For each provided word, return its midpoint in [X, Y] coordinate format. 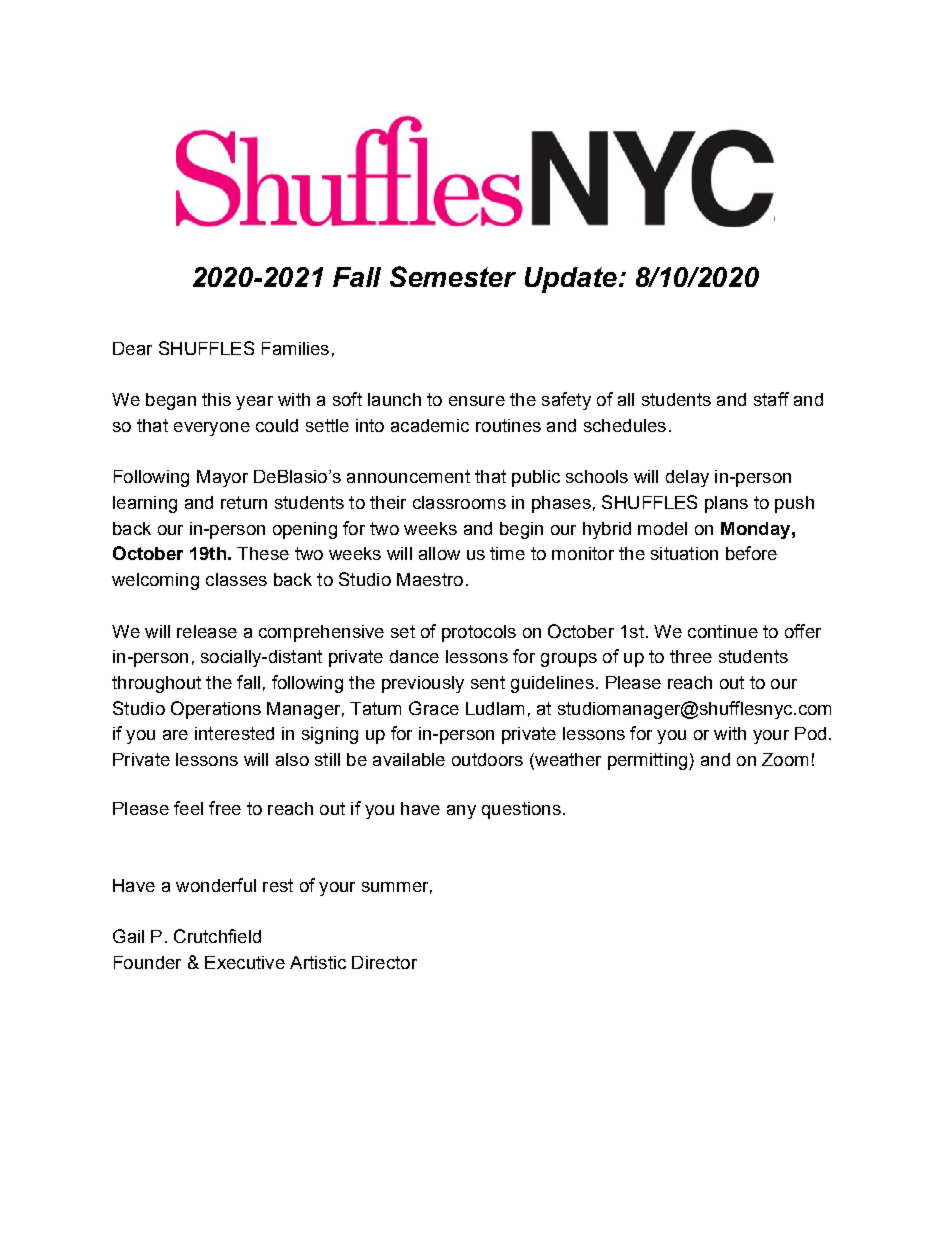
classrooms [459, 502]
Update [572, 280]
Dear [132, 348]
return [244, 502]
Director [384, 962]
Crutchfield [217, 936]
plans [726, 504]
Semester [453, 276]
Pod [810, 733]
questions [521, 810]
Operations [216, 710]
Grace [434, 708]
